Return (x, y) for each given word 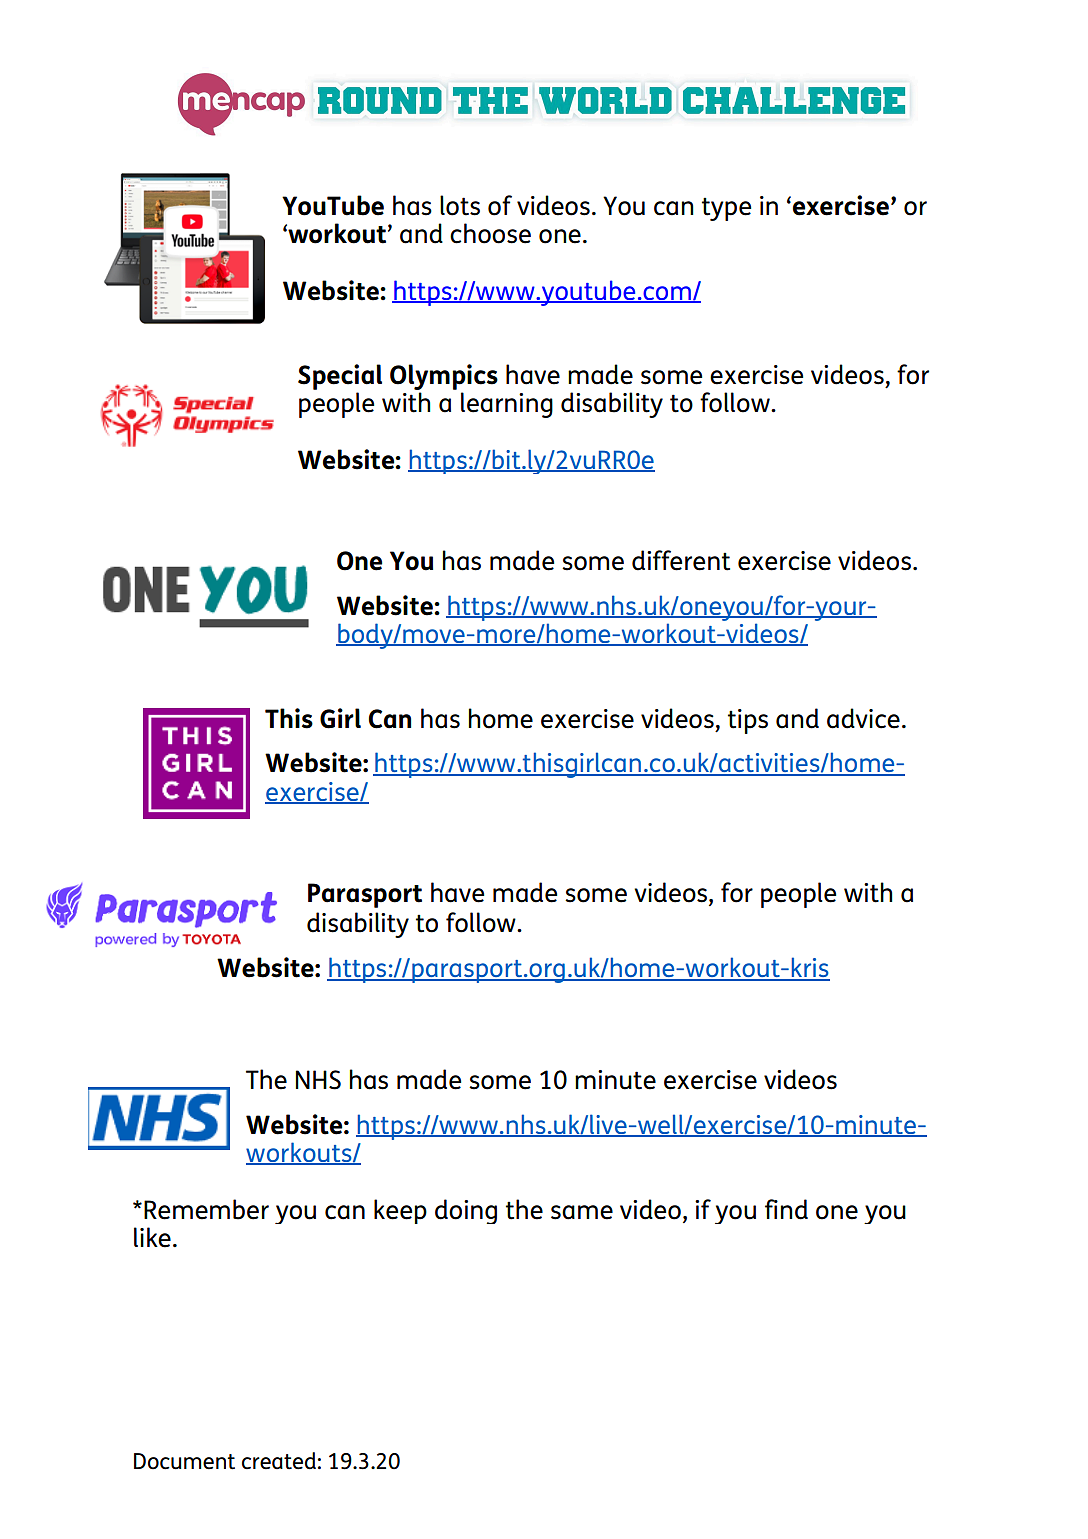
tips (748, 721)
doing (466, 1211)
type (726, 209)
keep (400, 1211)
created (279, 1461)
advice (863, 718)
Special (340, 377)
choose (490, 233)
